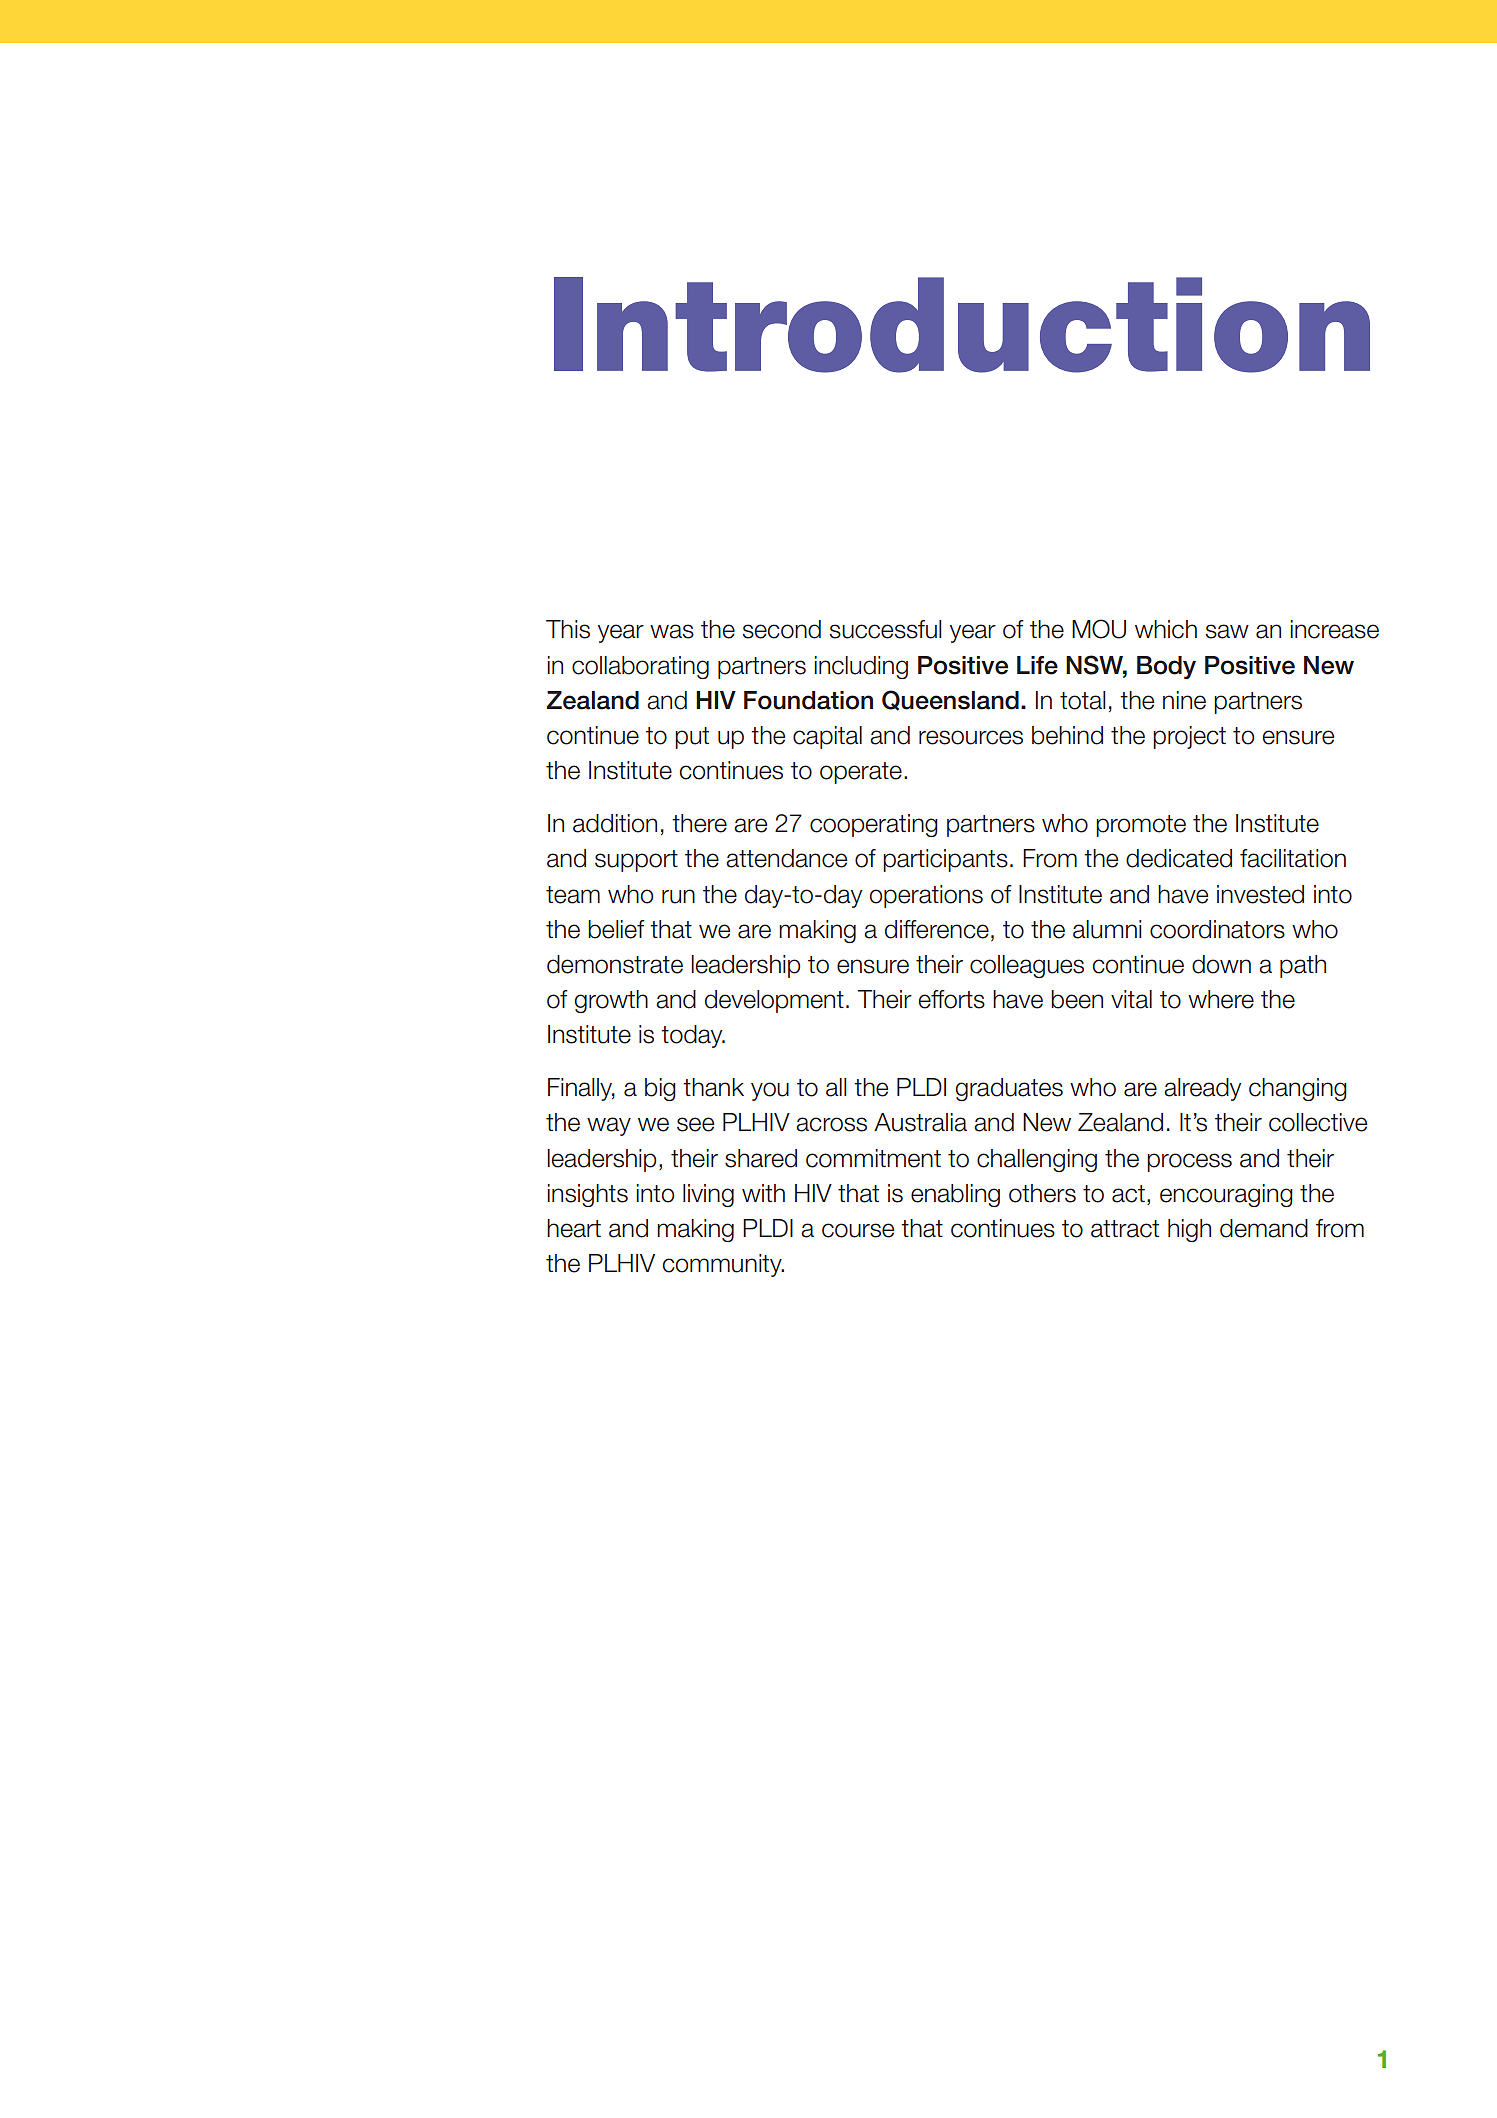 Image resolution: width=1497 pixels, height=2118 pixels. What do you see at coordinates (616, 929) in the image?
I see `belief` at bounding box center [616, 929].
